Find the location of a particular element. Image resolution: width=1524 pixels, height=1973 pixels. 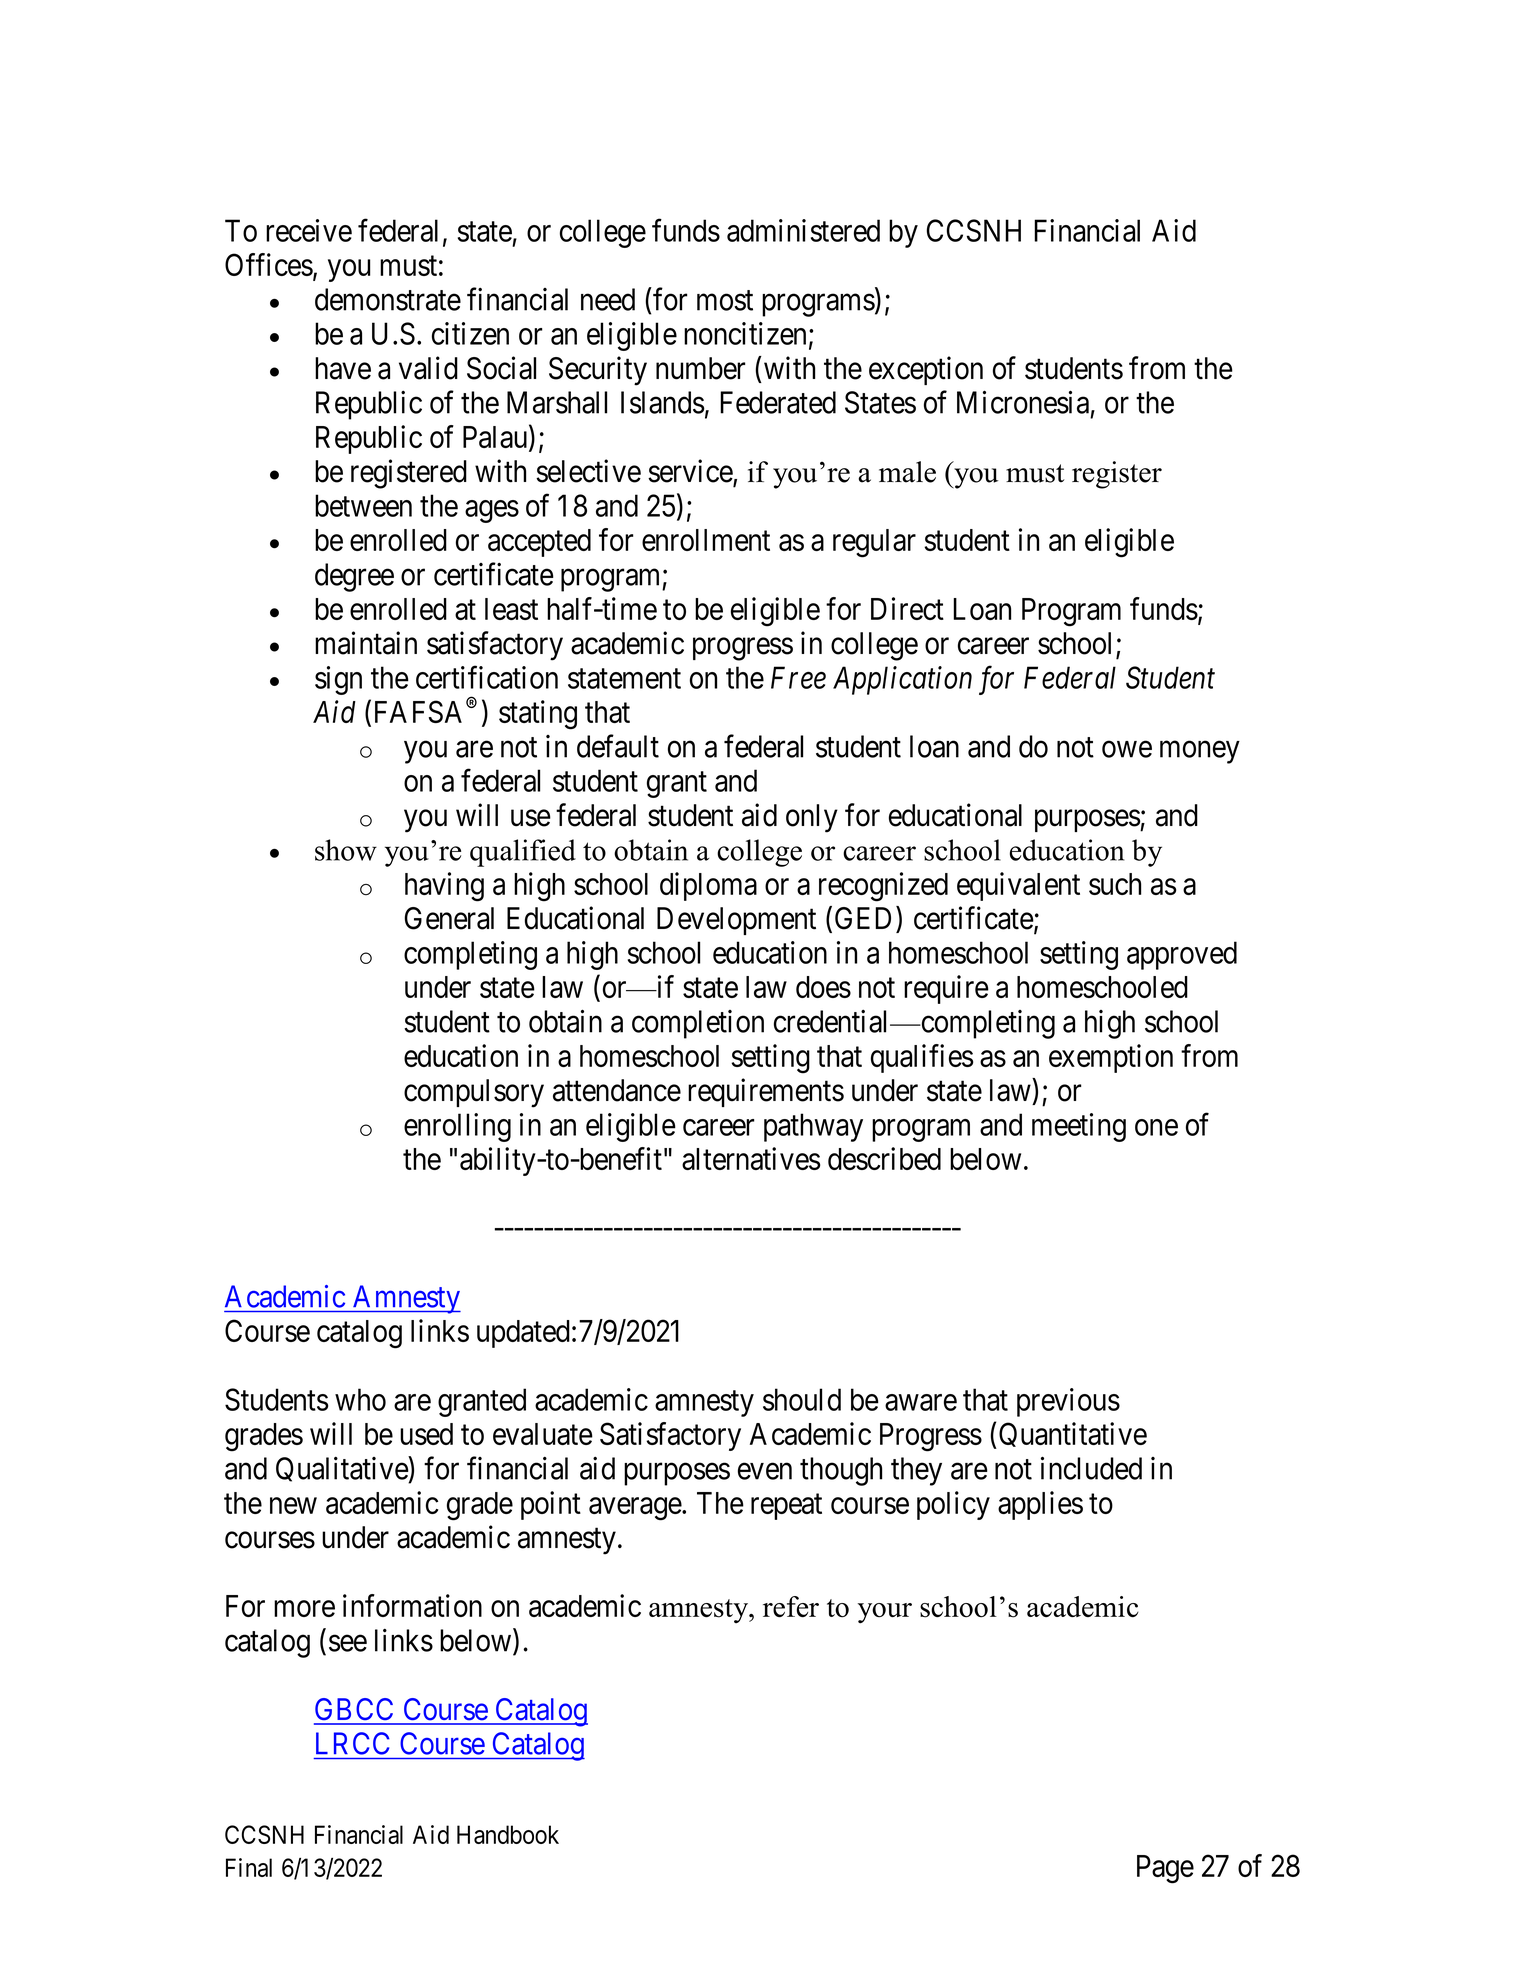

owe is located at coordinates (1127, 749).
